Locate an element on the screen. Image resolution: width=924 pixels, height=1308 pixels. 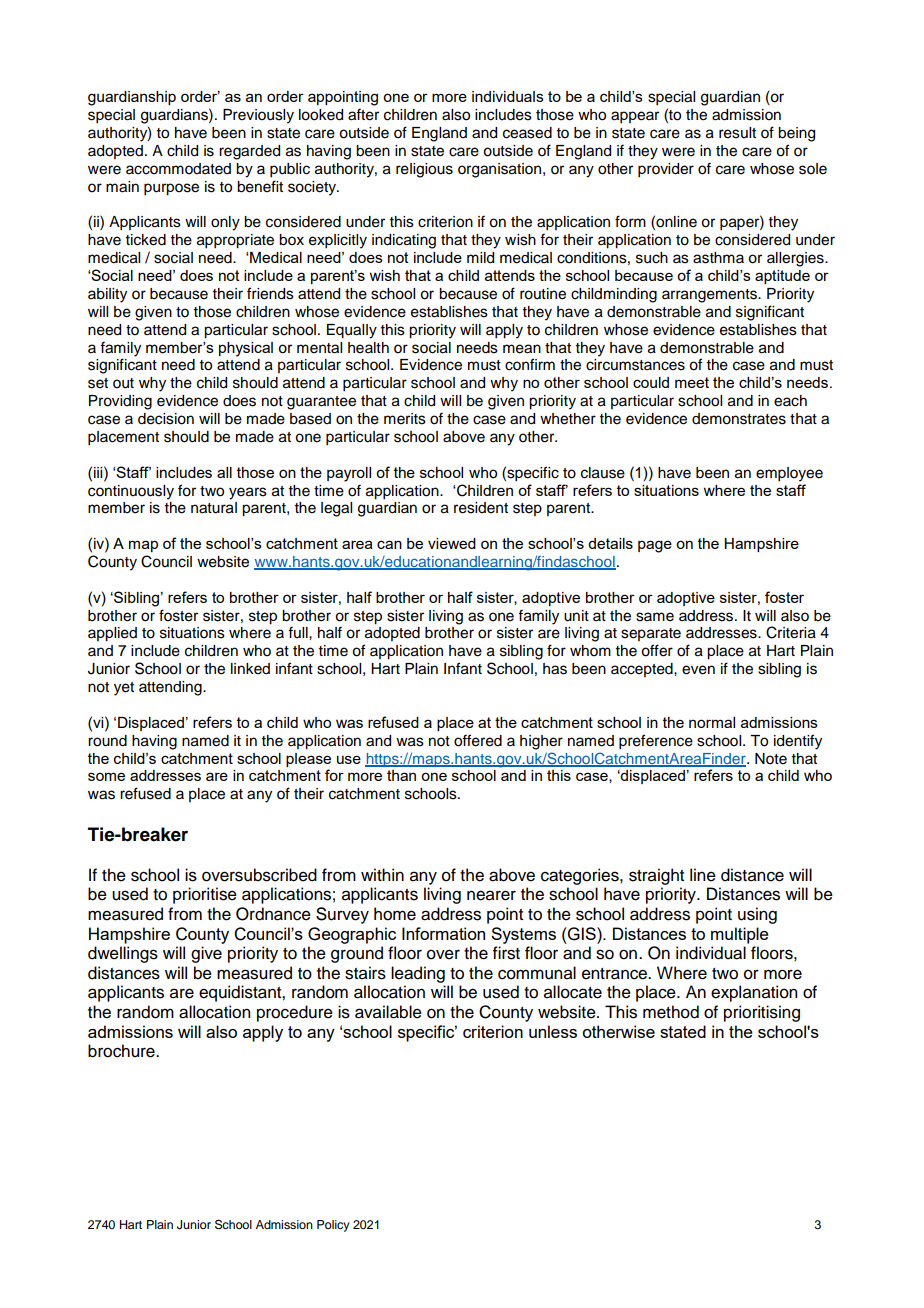
even is located at coordinates (698, 670).
